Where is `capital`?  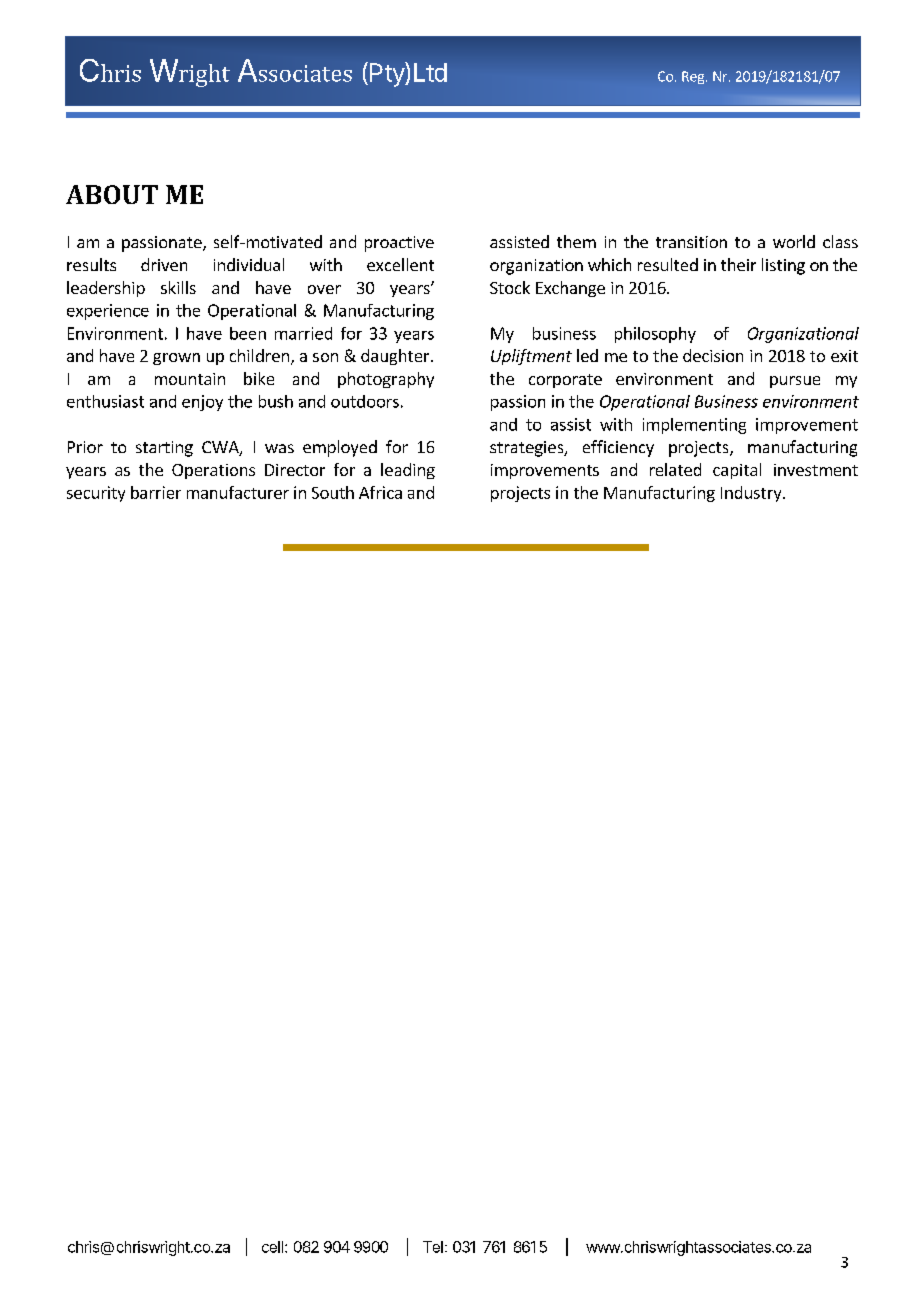 capital is located at coordinates (737, 471).
